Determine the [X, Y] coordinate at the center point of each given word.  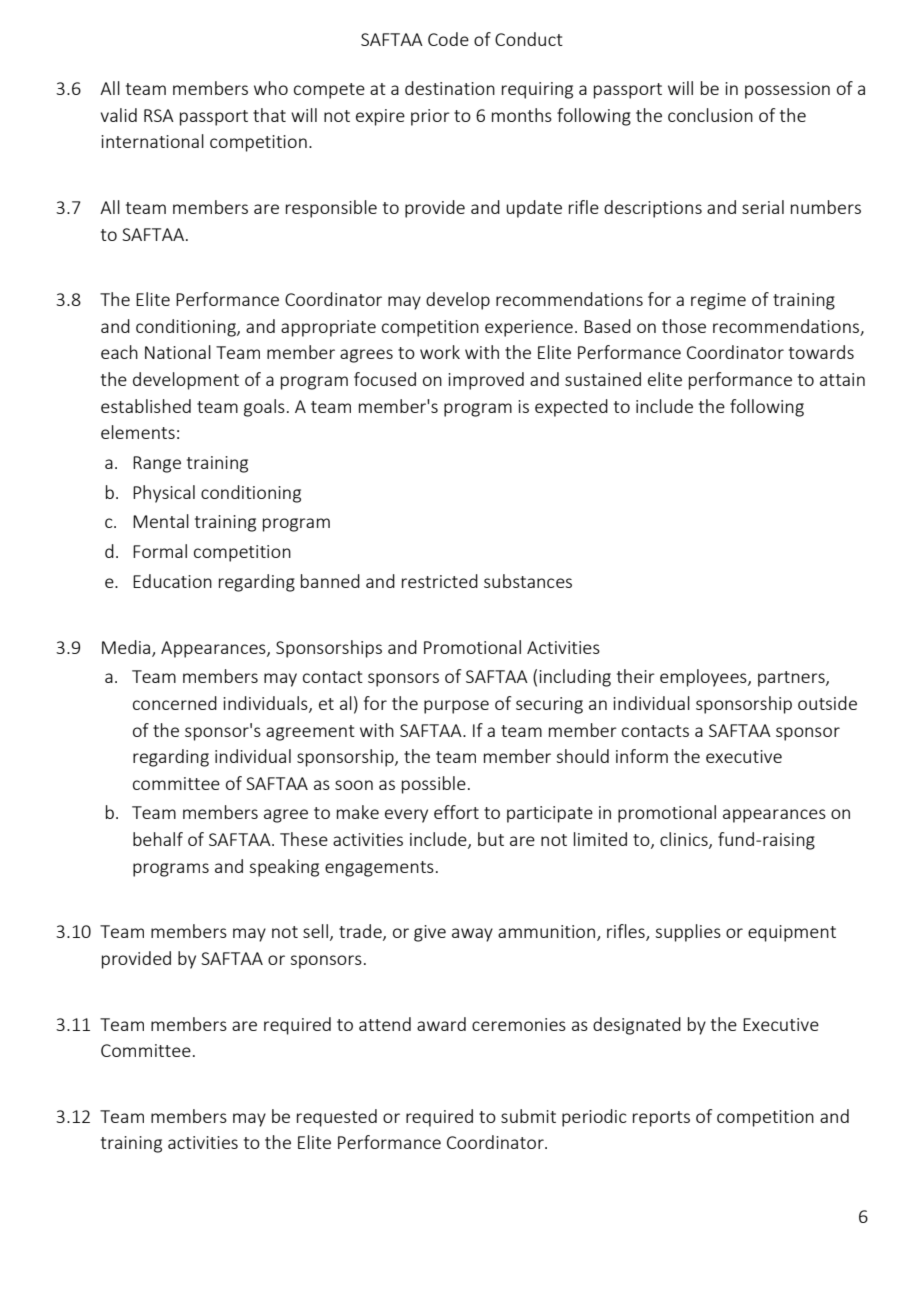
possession [787, 90]
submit [528, 1116]
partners [792, 679]
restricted [440, 581]
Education [172, 581]
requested [337, 1118]
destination [450, 88]
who [271, 88]
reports [661, 1119]
